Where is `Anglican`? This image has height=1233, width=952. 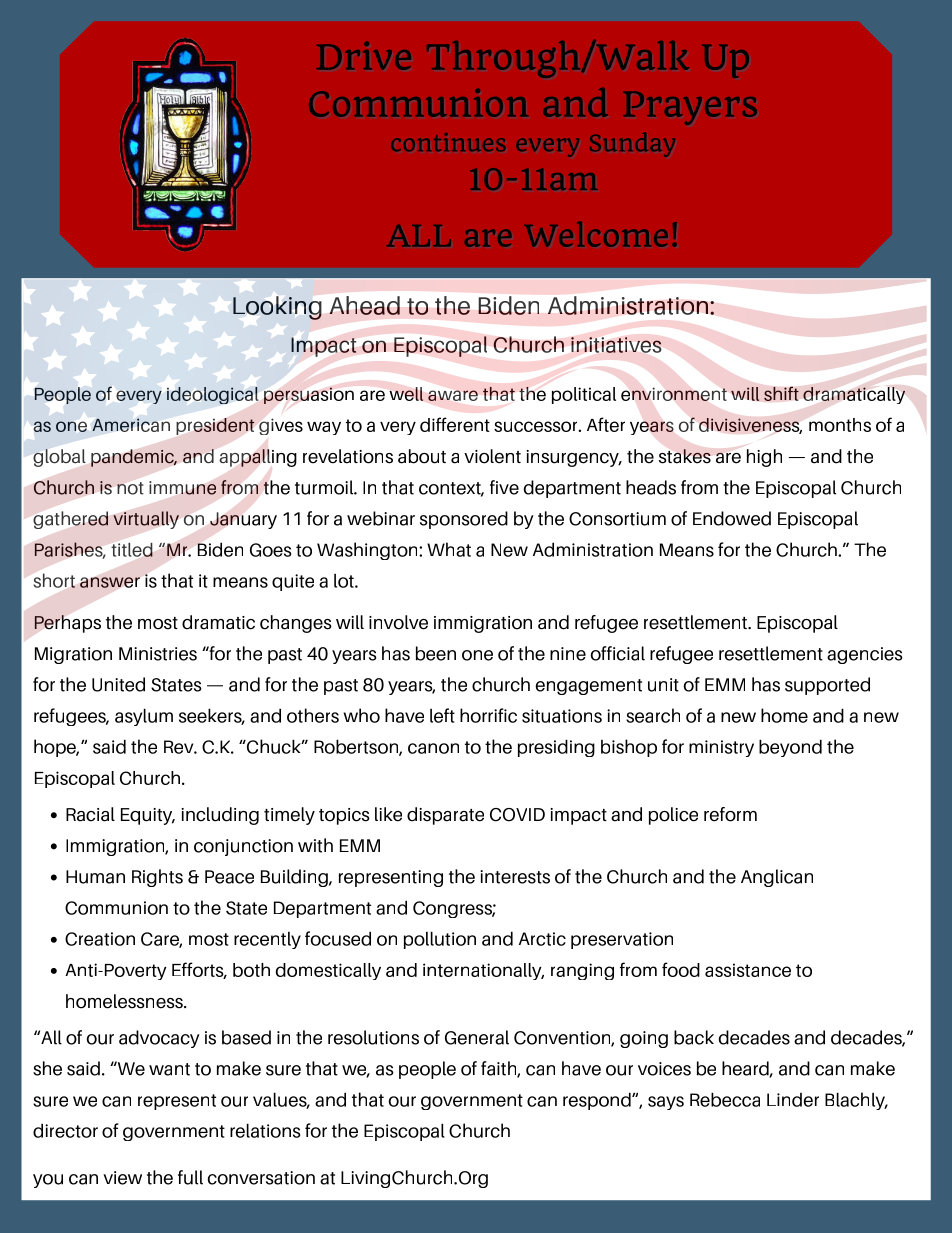
Anglican is located at coordinates (777, 878).
